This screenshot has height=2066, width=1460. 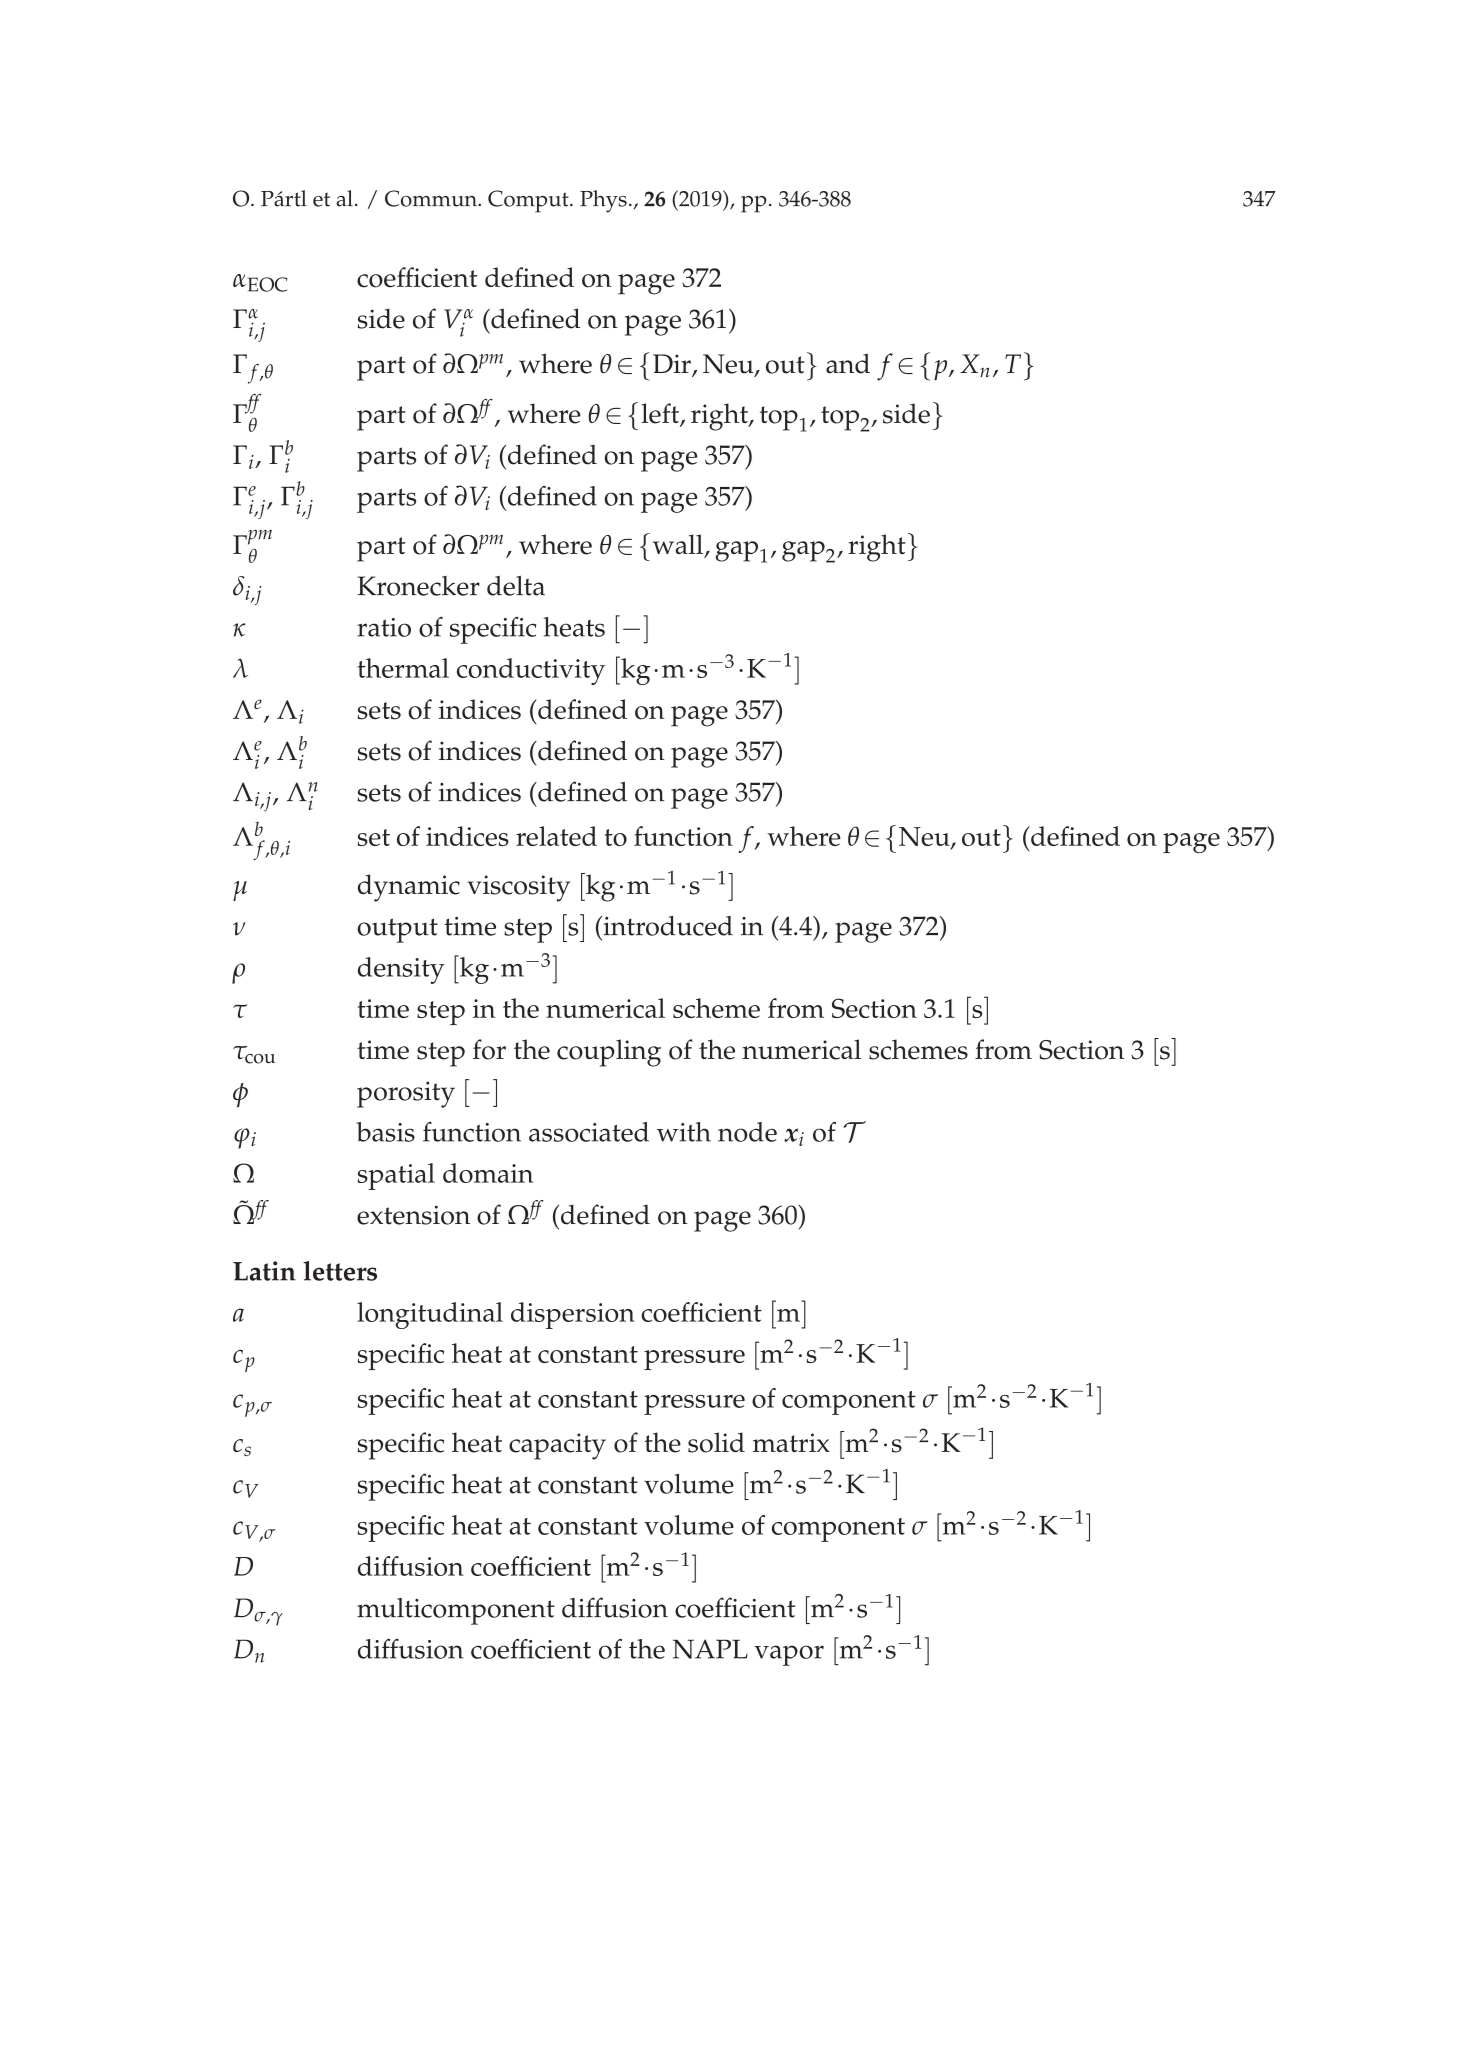 What do you see at coordinates (529, 201) in the screenshot?
I see `Comput` at bounding box center [529, 201].
